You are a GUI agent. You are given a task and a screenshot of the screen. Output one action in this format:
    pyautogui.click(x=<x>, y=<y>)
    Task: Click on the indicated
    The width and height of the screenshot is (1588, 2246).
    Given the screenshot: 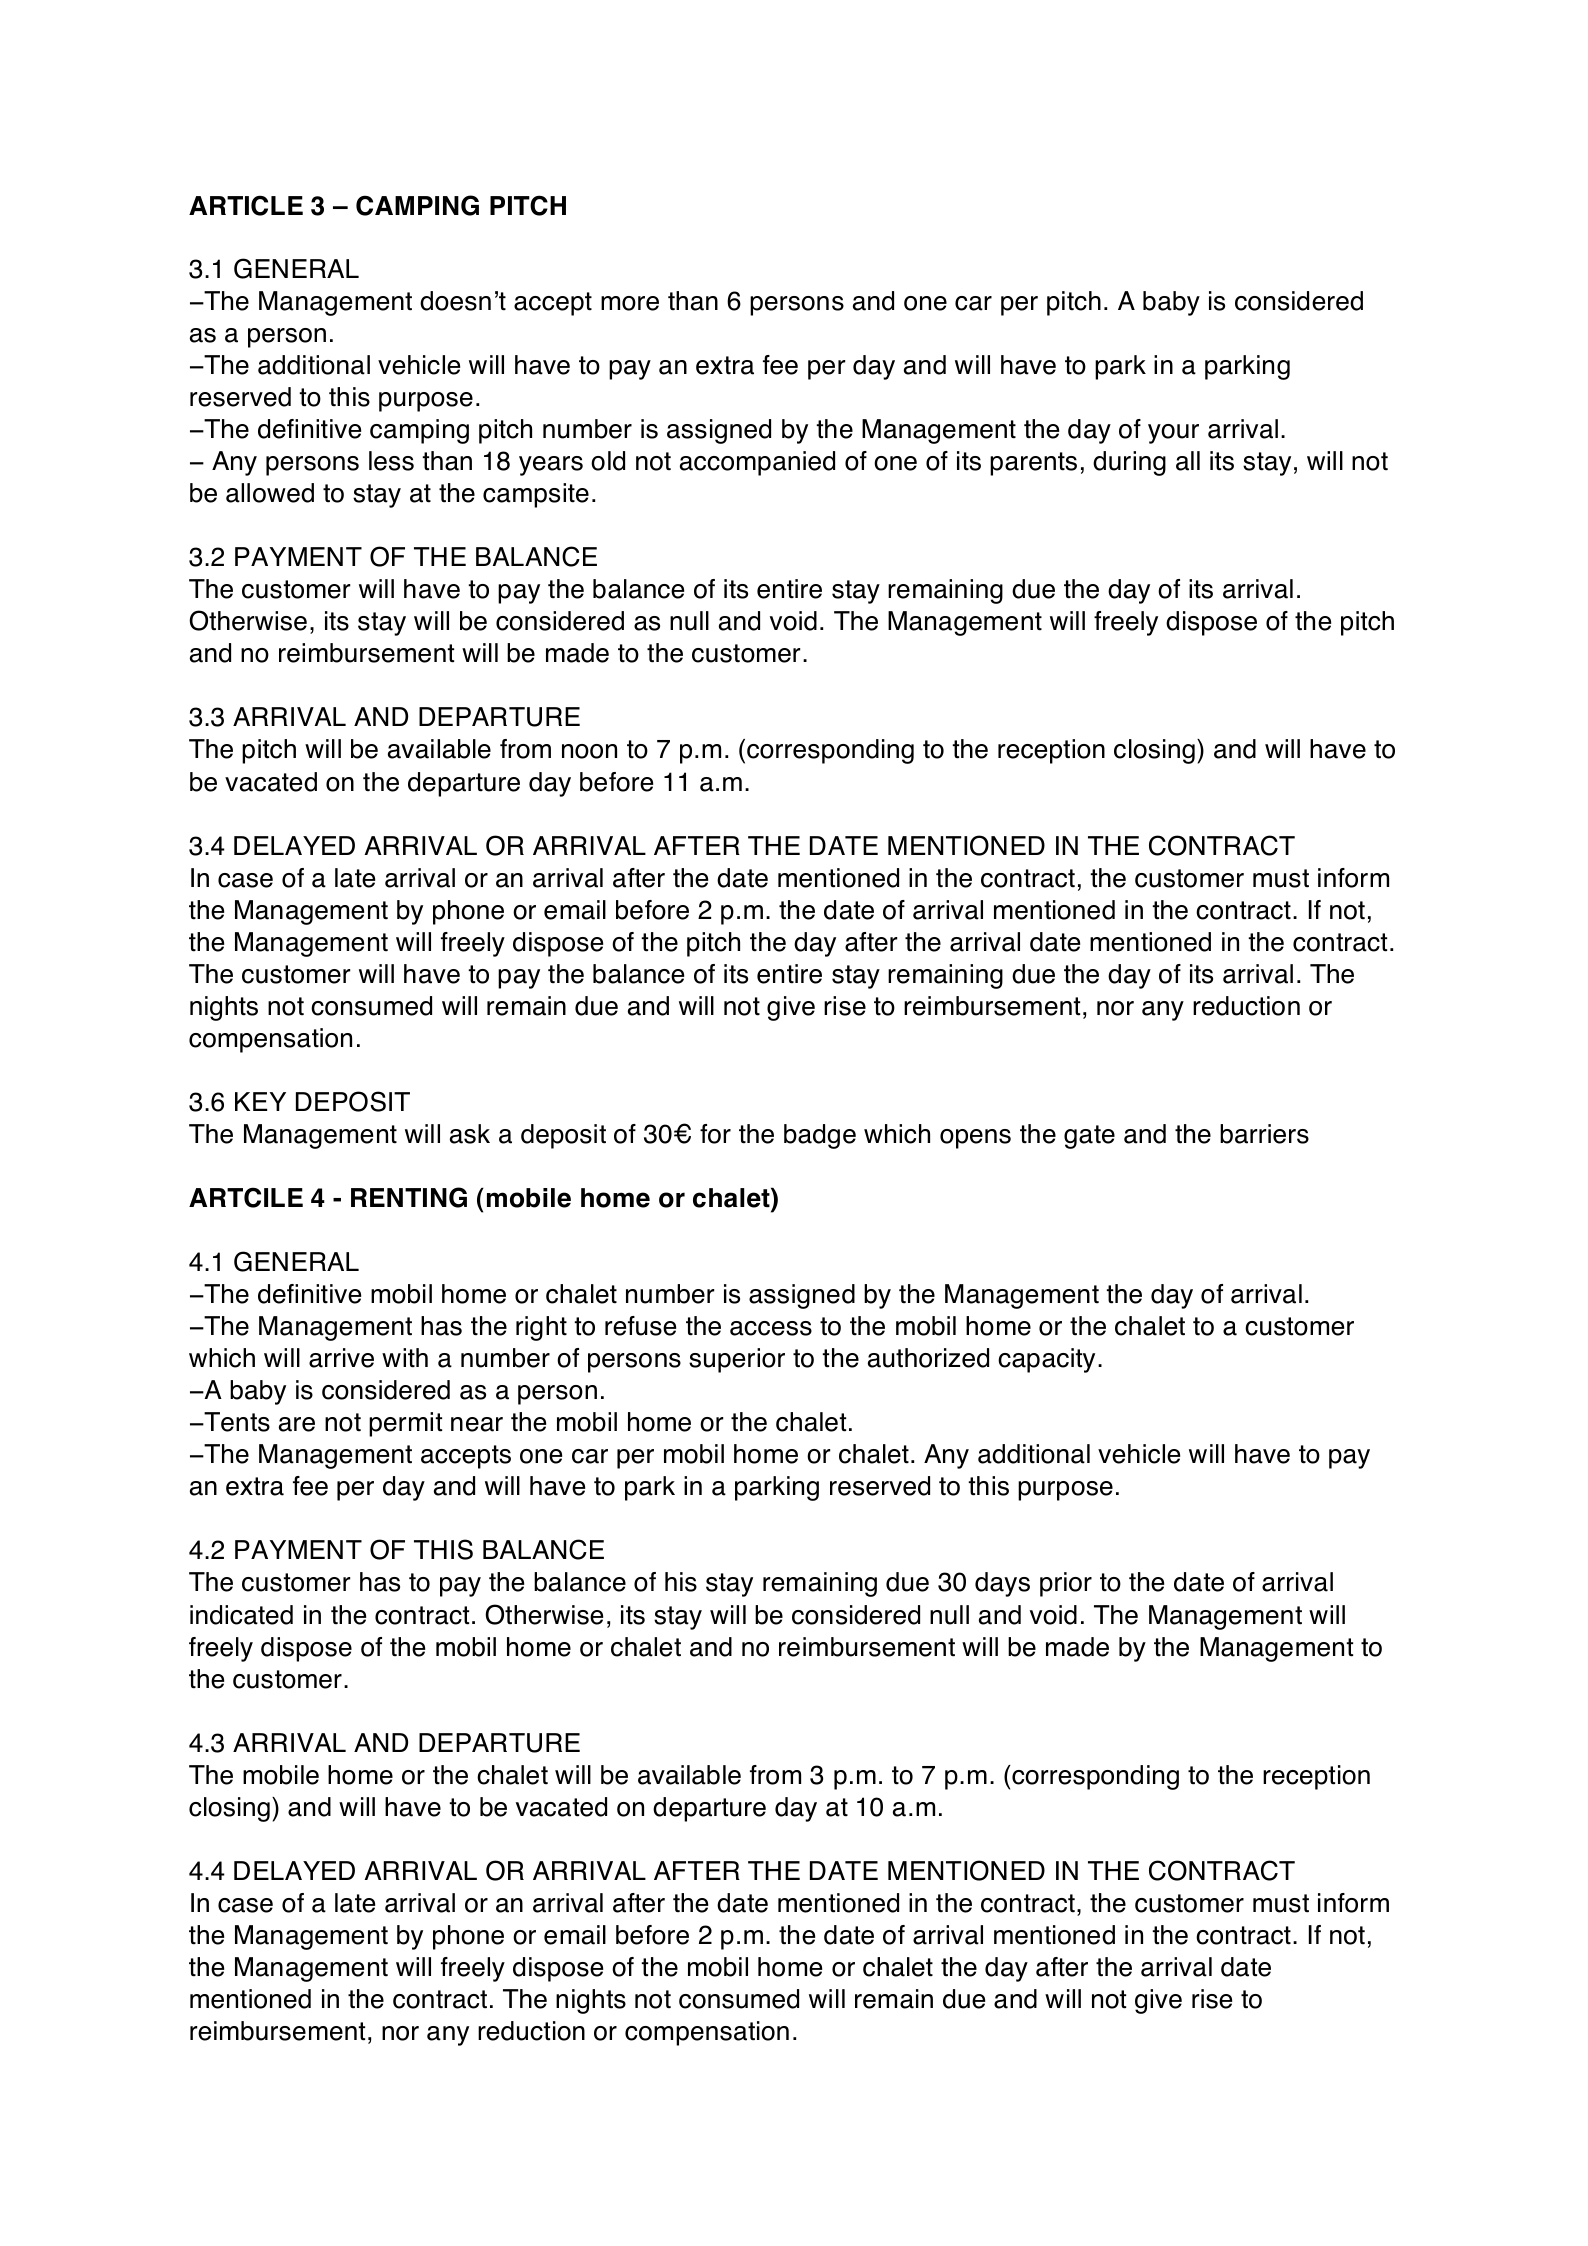 What is the action you would take?
    pyautogui.click(x=241, y=1615)
